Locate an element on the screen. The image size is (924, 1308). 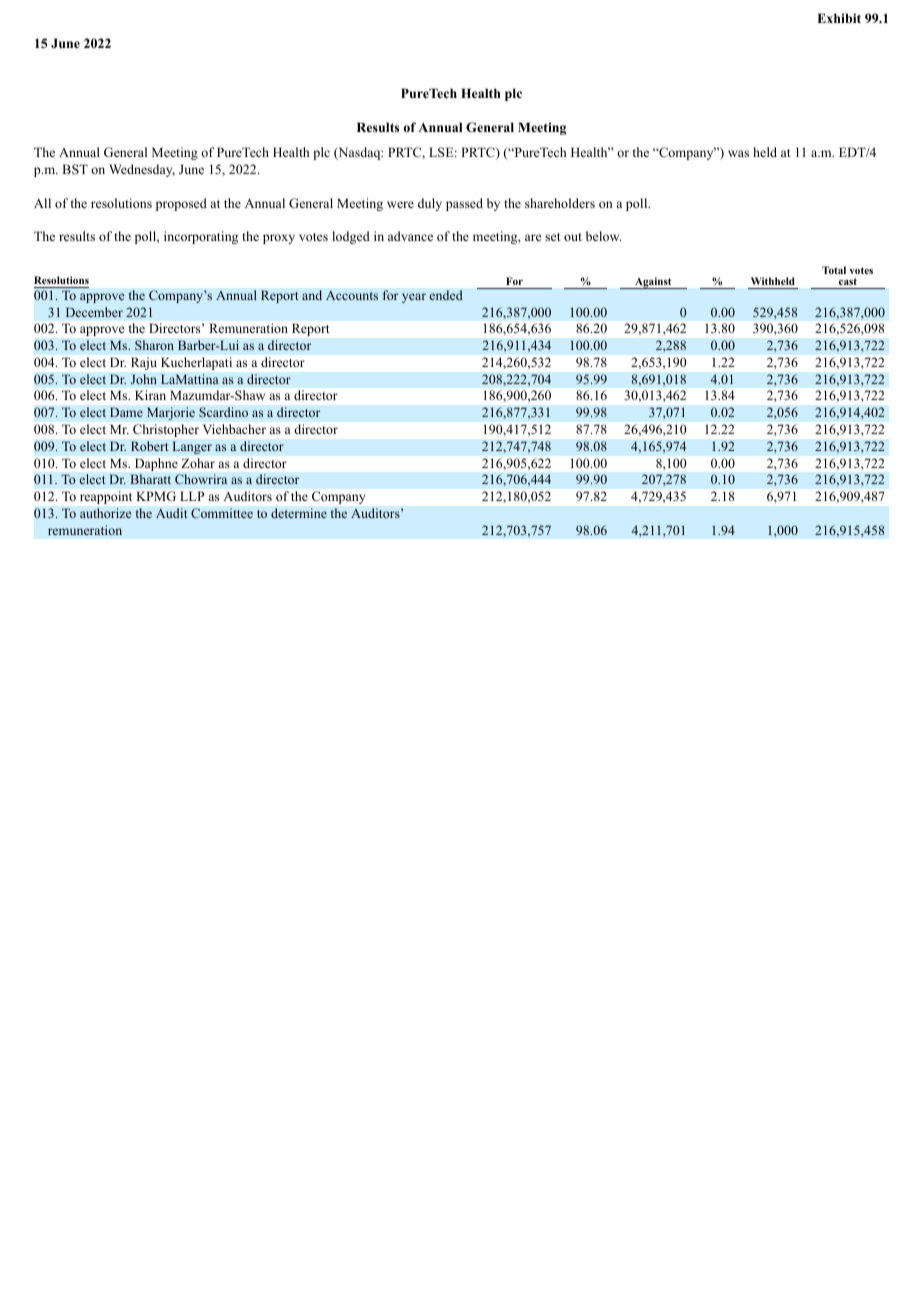
duly is located at coordinates (430, 204).
